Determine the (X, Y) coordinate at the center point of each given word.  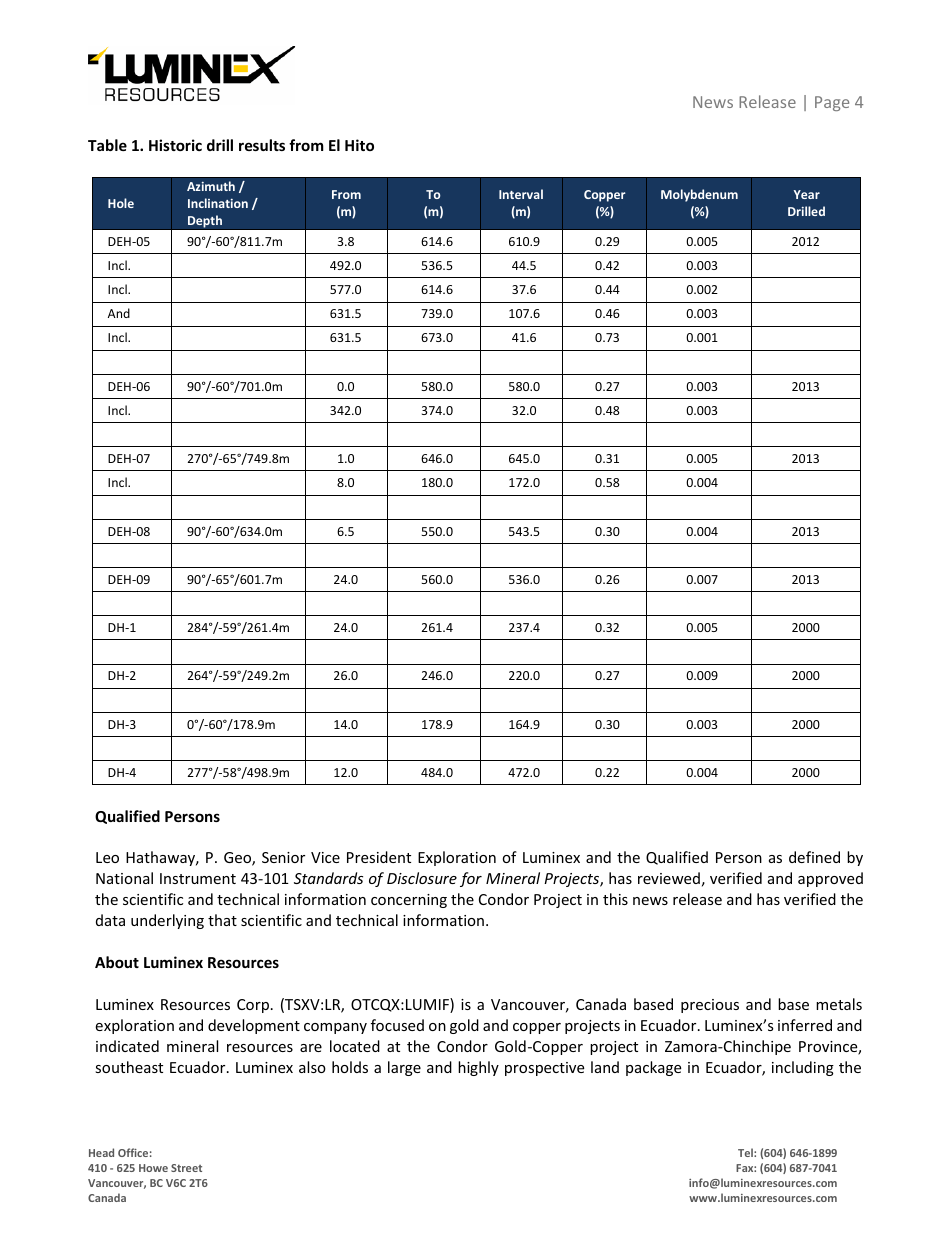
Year (807, 194)
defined (814, 857)
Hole (121, 203)
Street (186, 1168)
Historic (175, 145)
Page (832, 103)
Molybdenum (699, 195)
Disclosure (422, 878)
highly (478, 1068)
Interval (521, 194)
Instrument (198, 878)
